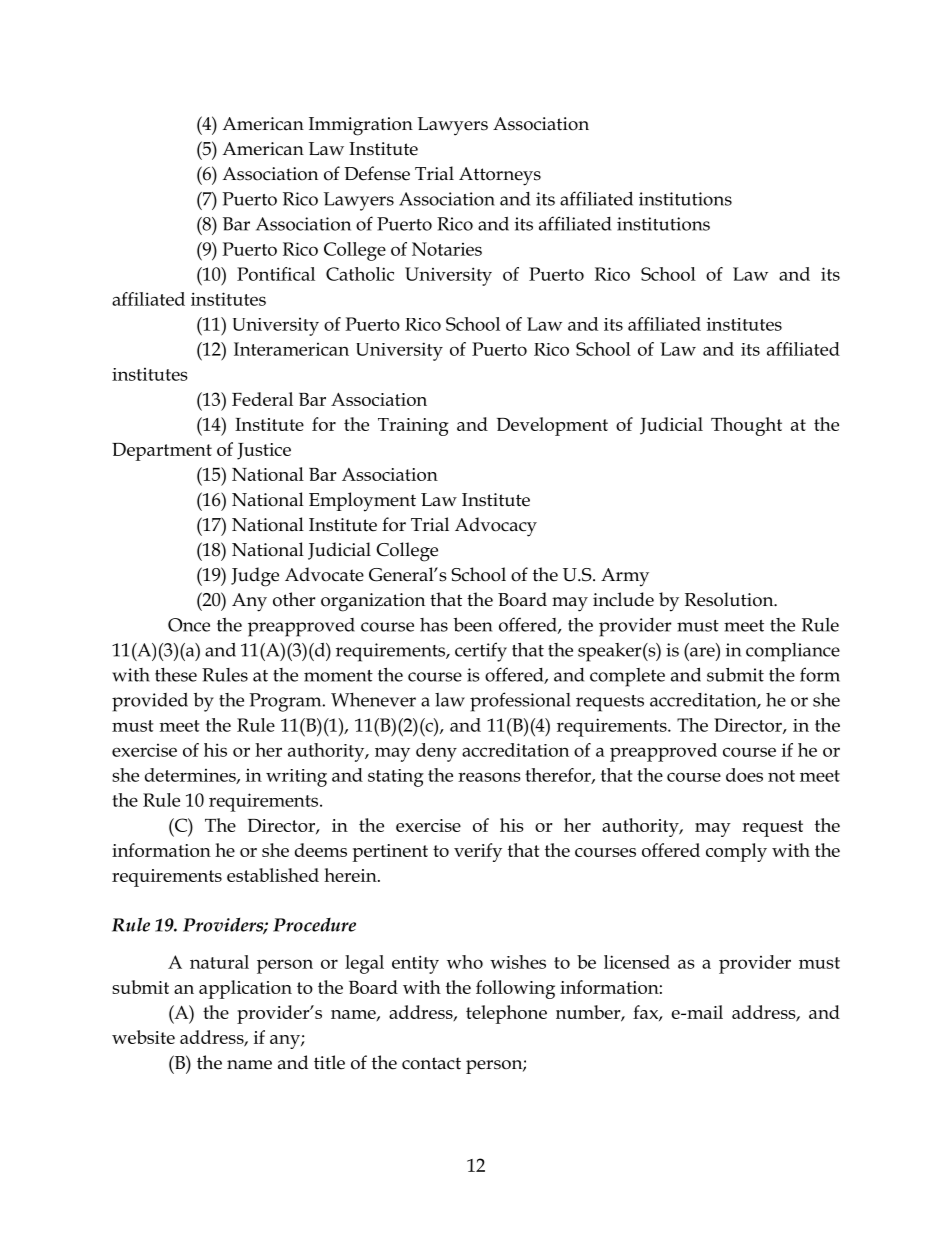 This screenshot has height=1233, width=952. What do you see at coordinates (746, 426) in the screenshot?
I see `Thought` at bounding box center [746, 426].
